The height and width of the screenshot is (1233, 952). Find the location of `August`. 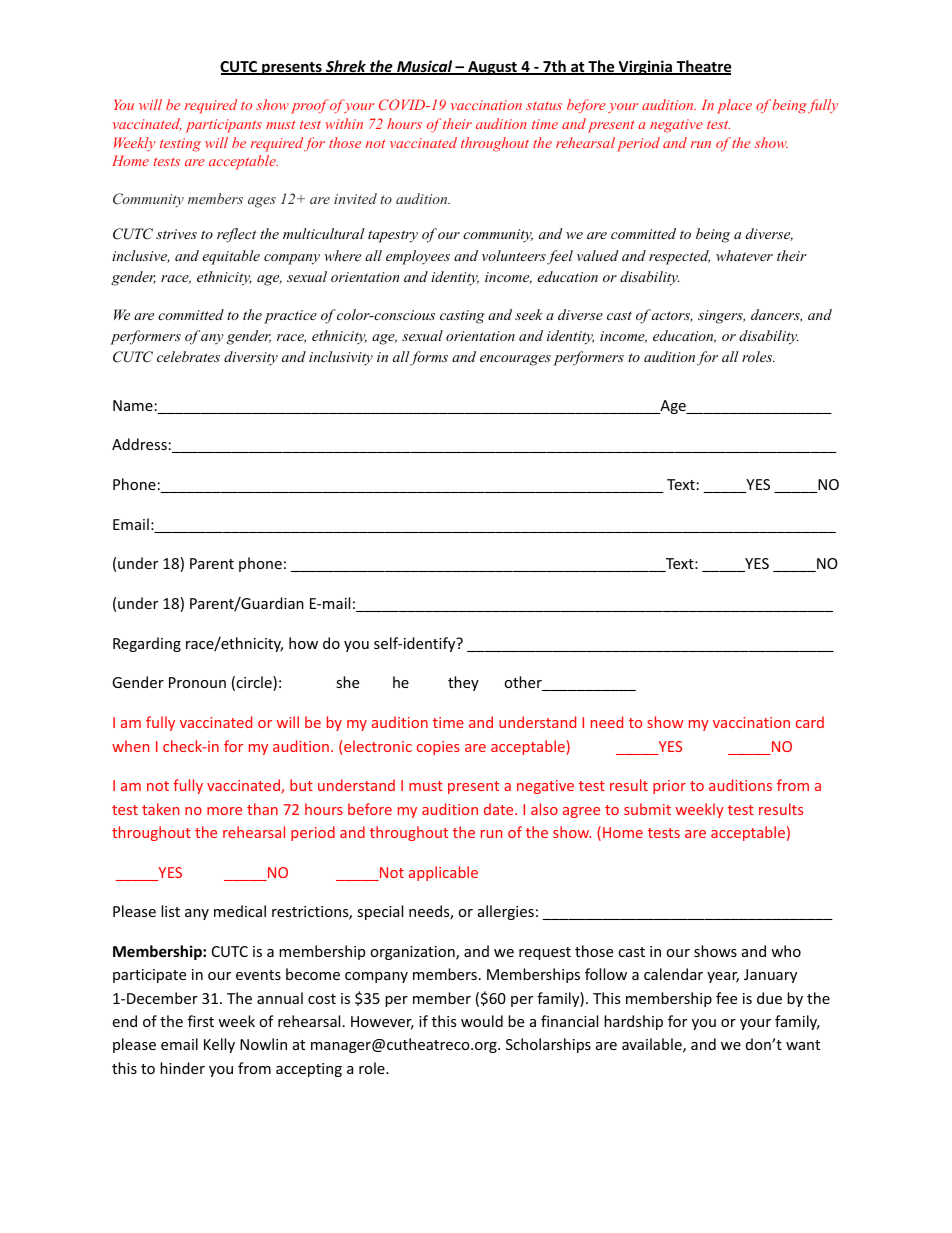

August is located at coordinates (492, 68).
